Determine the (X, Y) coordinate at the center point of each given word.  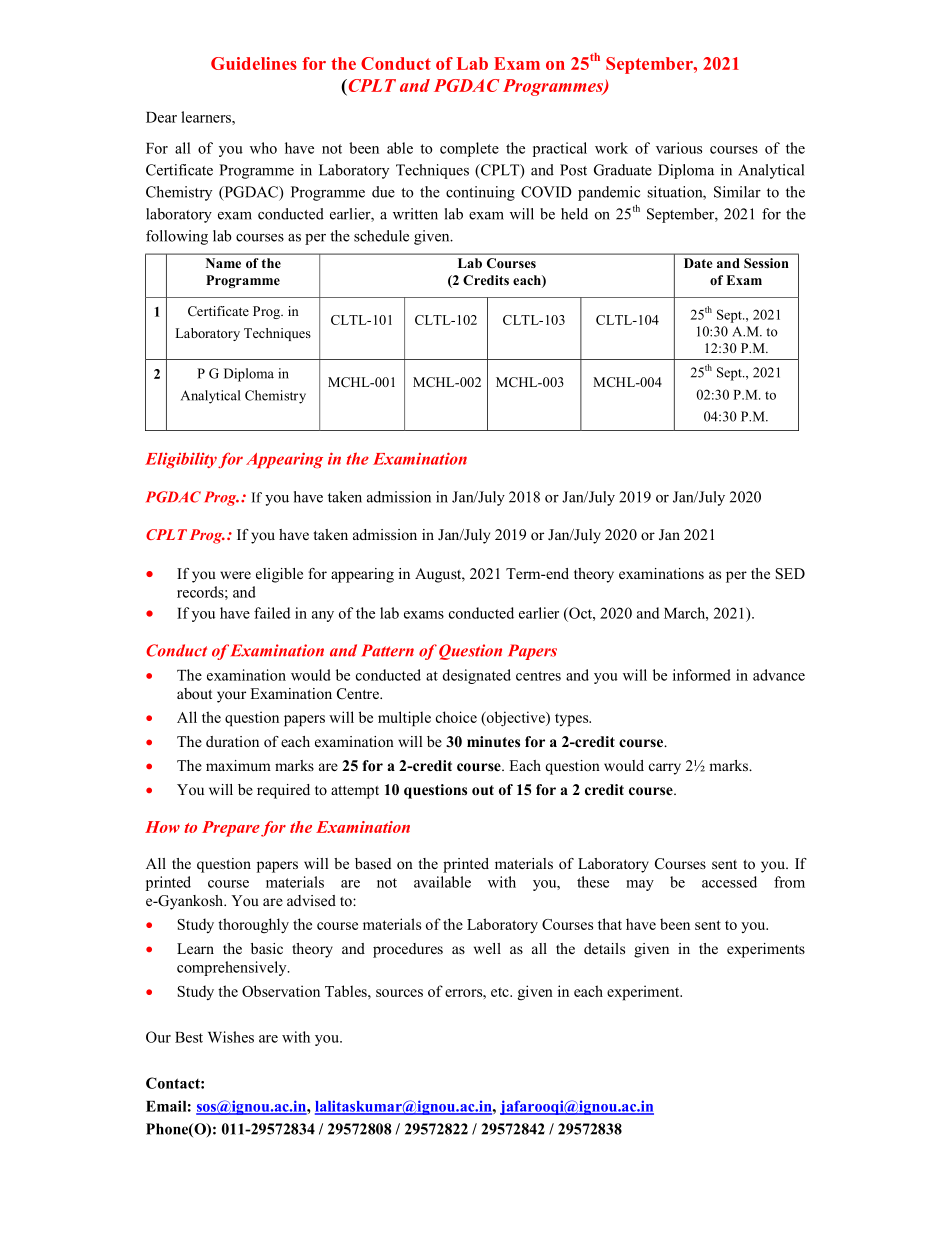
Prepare (231, 829)
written (415, 214)
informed (702, 675)
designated (477, 676)
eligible (279, 575)
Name (223, 263)
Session (766, 263)
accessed (729, 882)
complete (469, 149)
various (679, 148)
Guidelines (254, 63)
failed (272, 613)
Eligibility (181, 460)
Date (698, 263)
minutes (493, 741)
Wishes (231, 1037)
